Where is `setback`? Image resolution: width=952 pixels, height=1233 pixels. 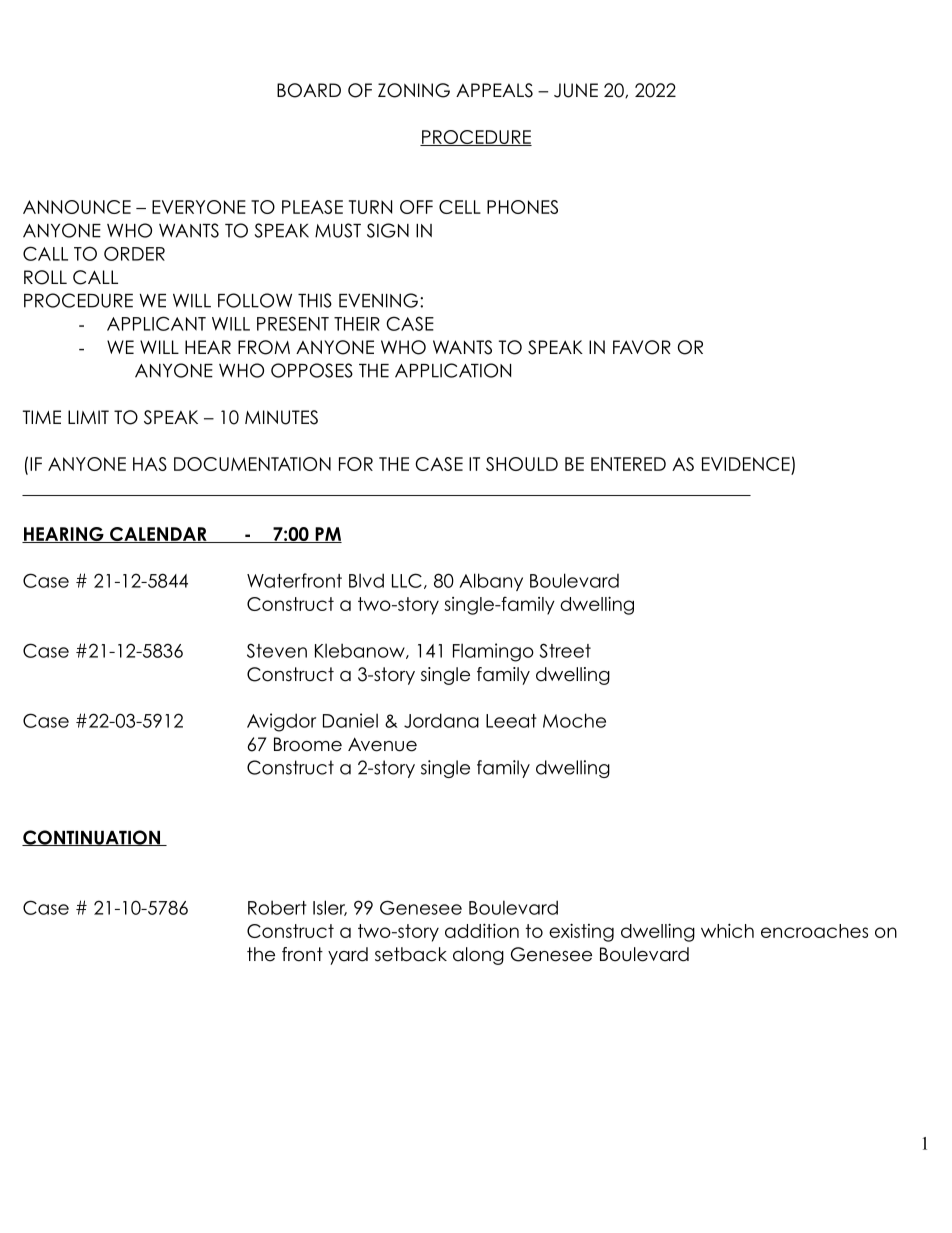 setback is located at coordinates (411, 954).
